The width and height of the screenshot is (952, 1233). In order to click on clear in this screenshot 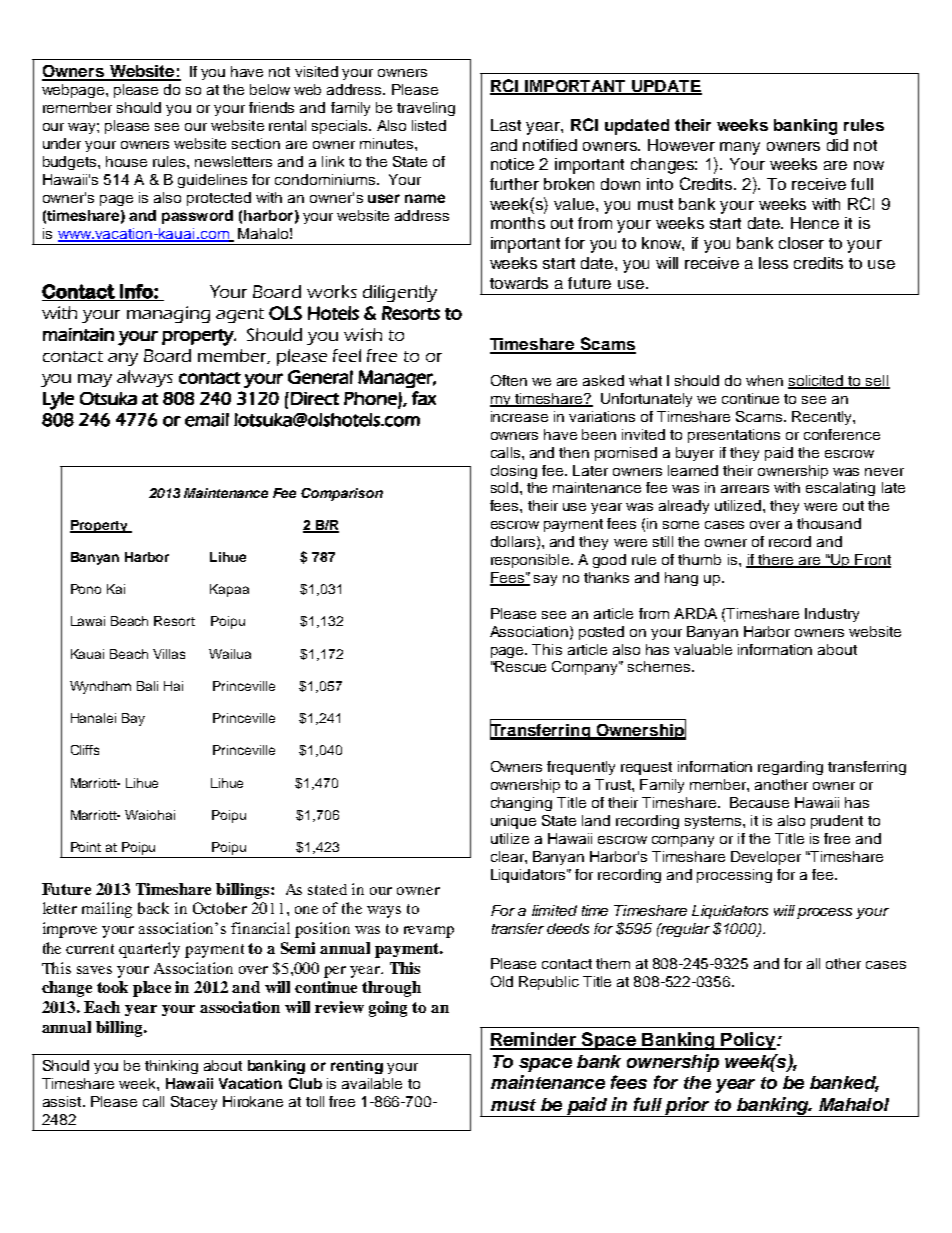, I will do `click(508, 856)`.
